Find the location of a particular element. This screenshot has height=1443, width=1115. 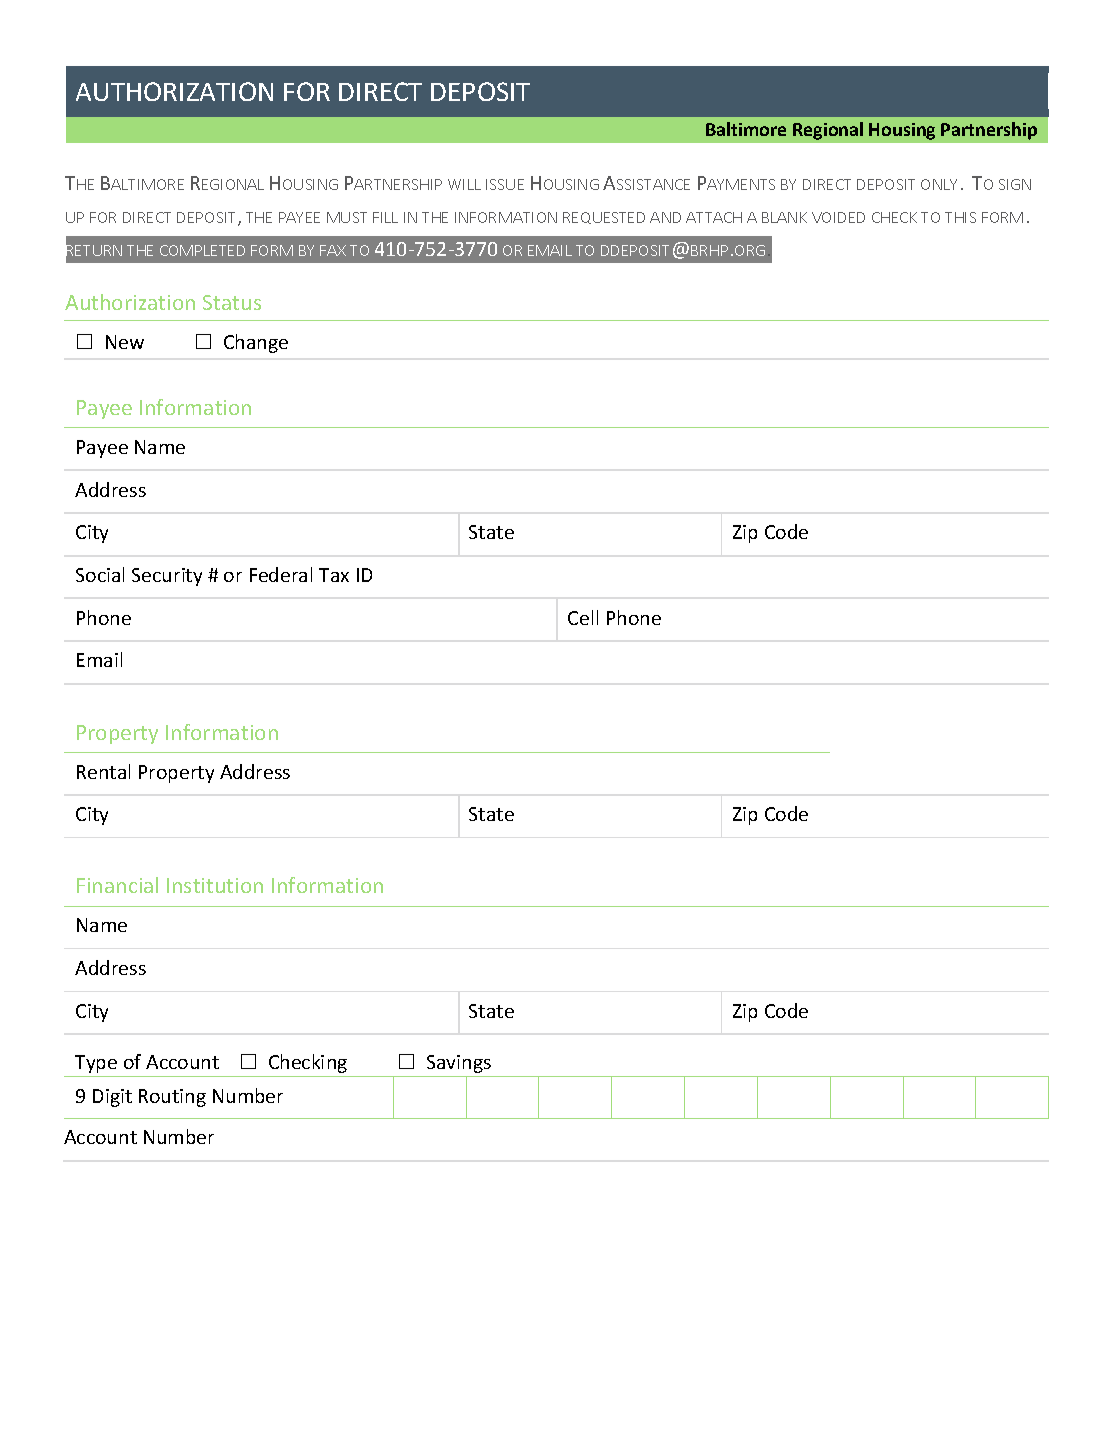

Federal is located at coordinates (281, 574).
